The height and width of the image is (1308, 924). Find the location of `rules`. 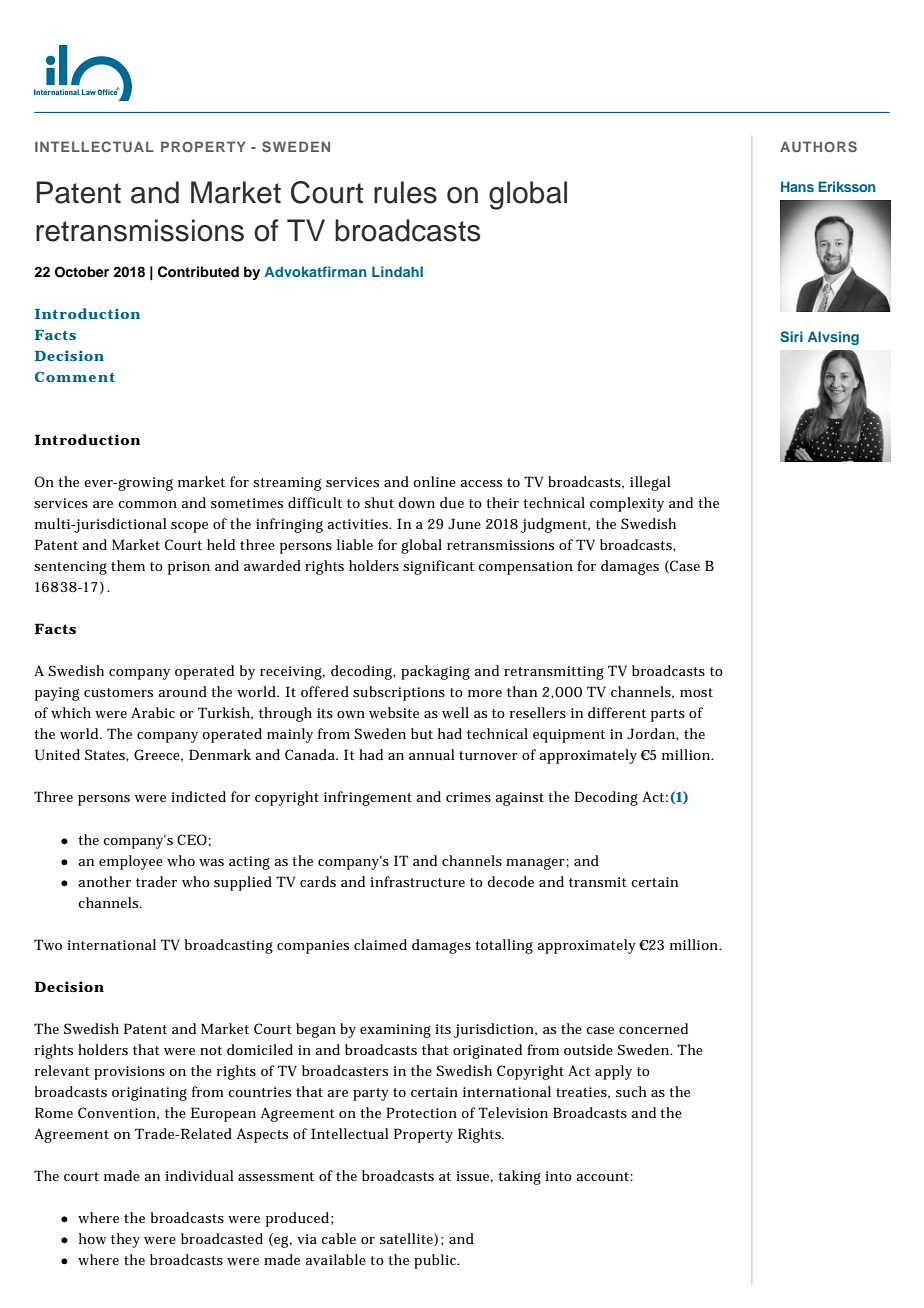

rules is located at coordinates (405, 192).
